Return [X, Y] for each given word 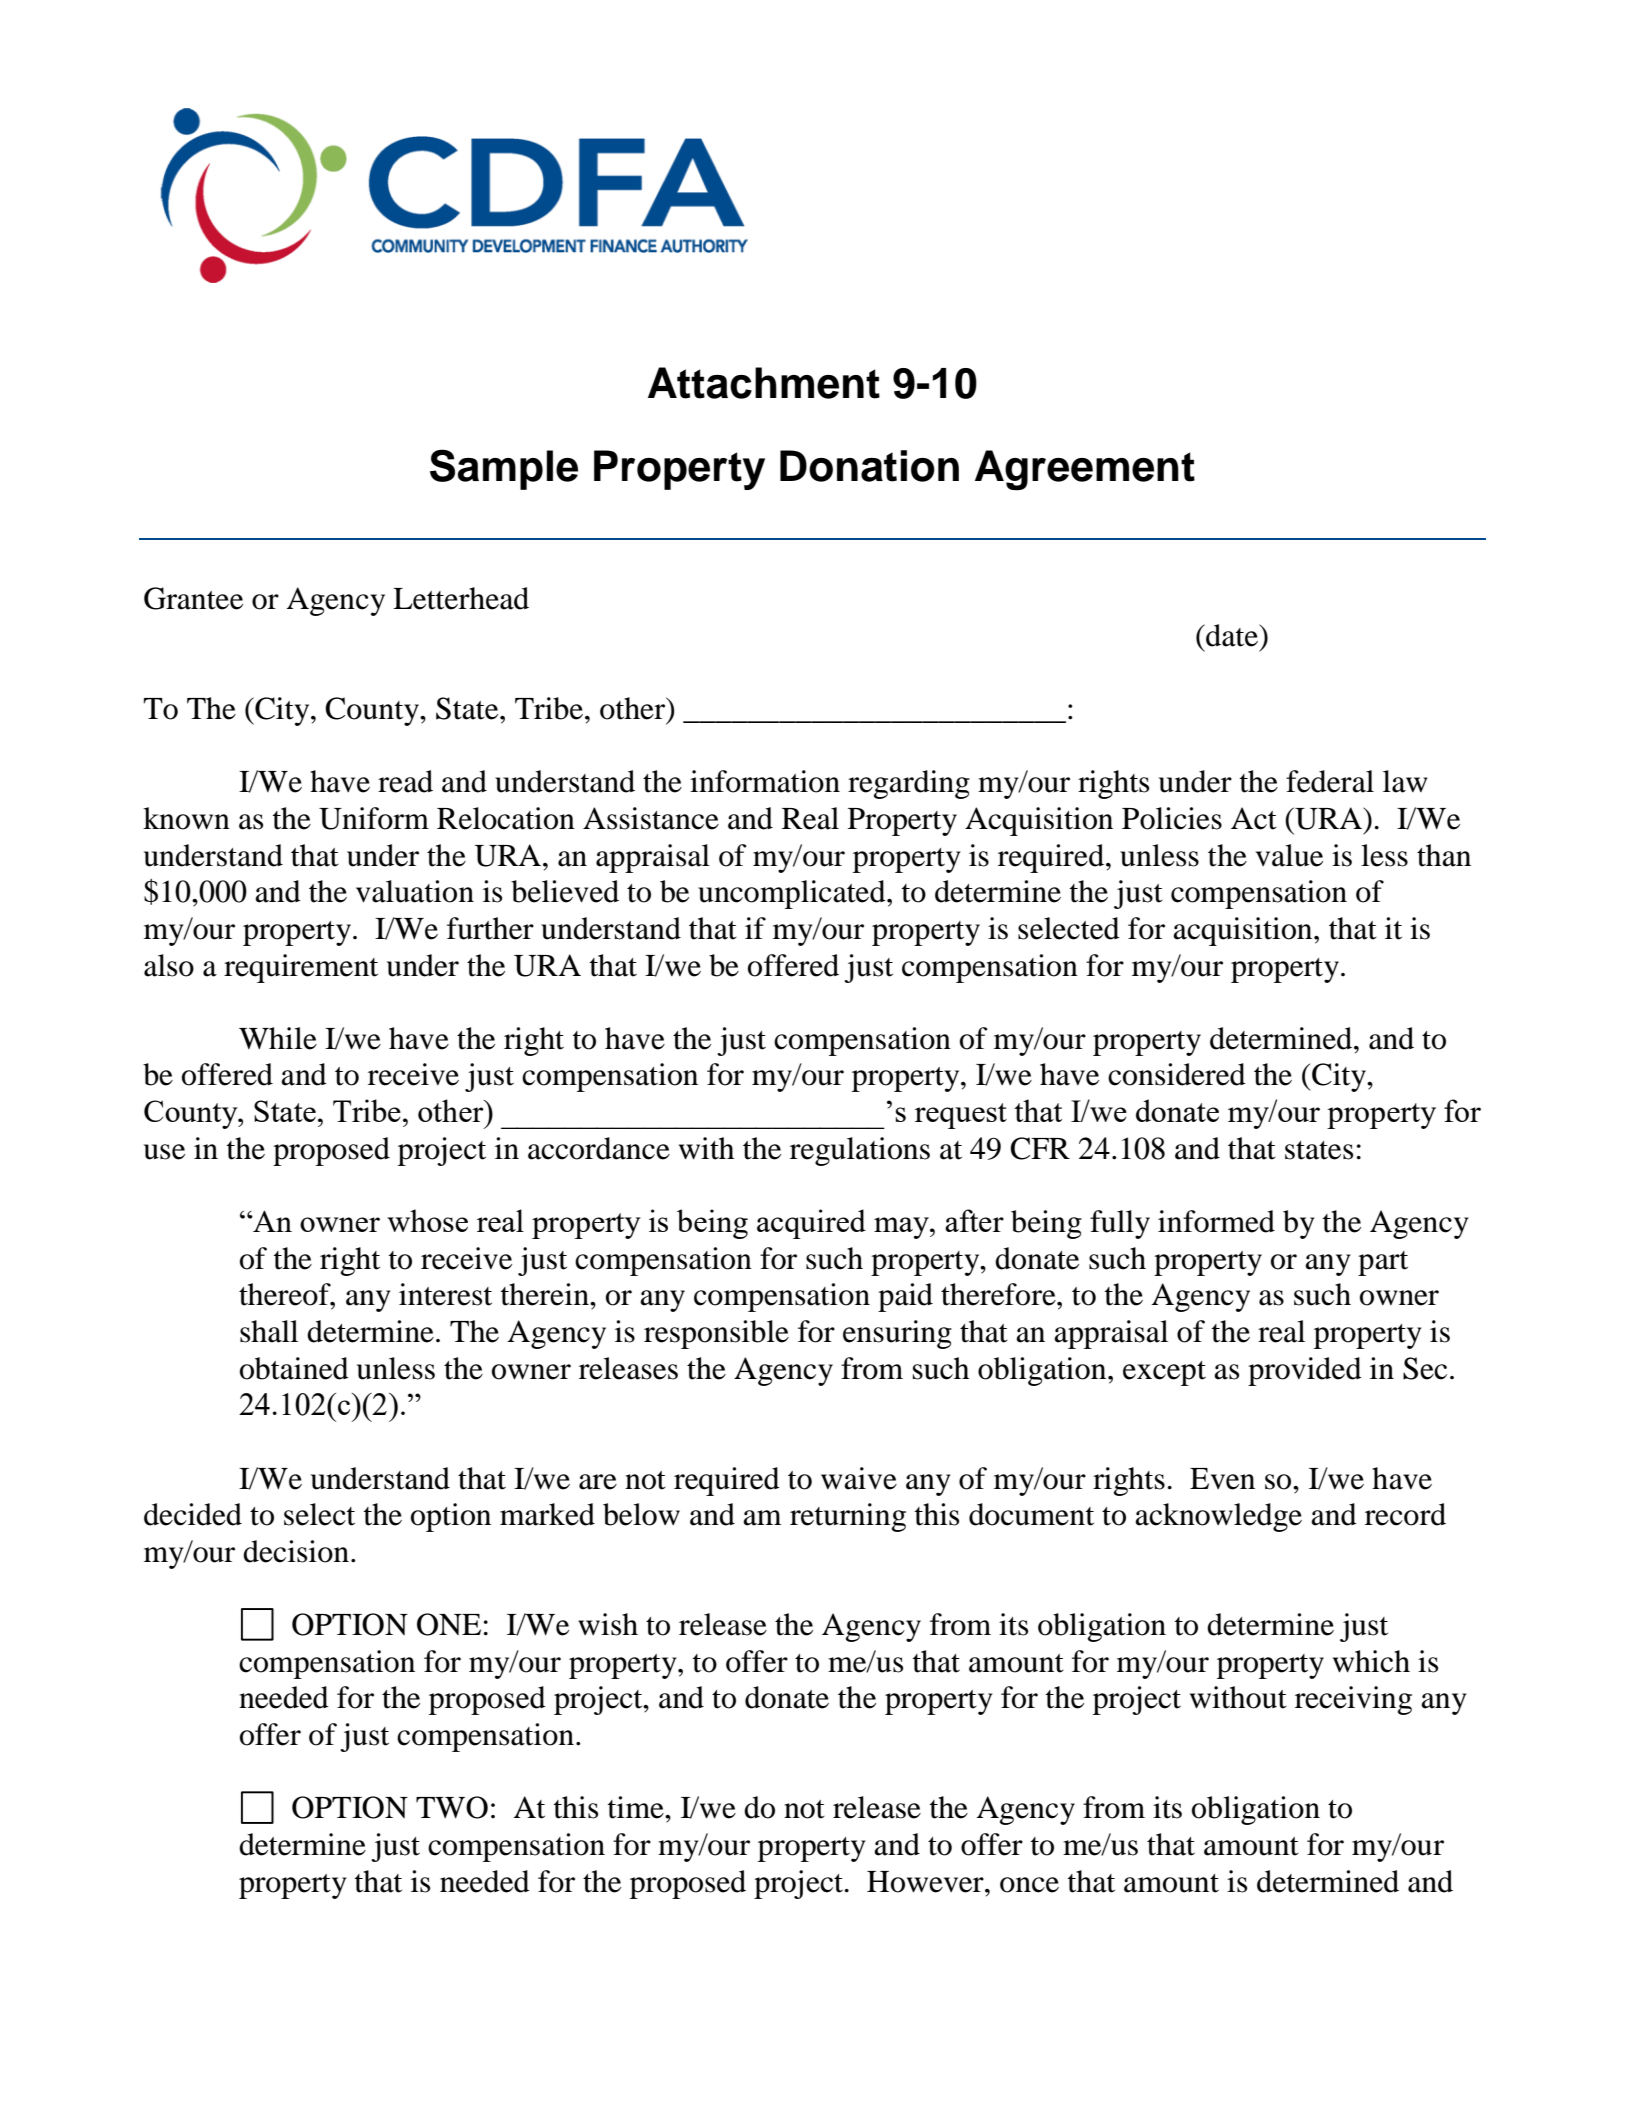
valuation [415, 891]
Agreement [1085, 470]
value [1289, 855]
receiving [1353, 1700]
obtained [294, 1368]
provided [1305, 1371]
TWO [452, 1807]
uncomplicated [793, 894]
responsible [716, 1334]
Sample [504, 469]
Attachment [764, 383]
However [926, 1882]
